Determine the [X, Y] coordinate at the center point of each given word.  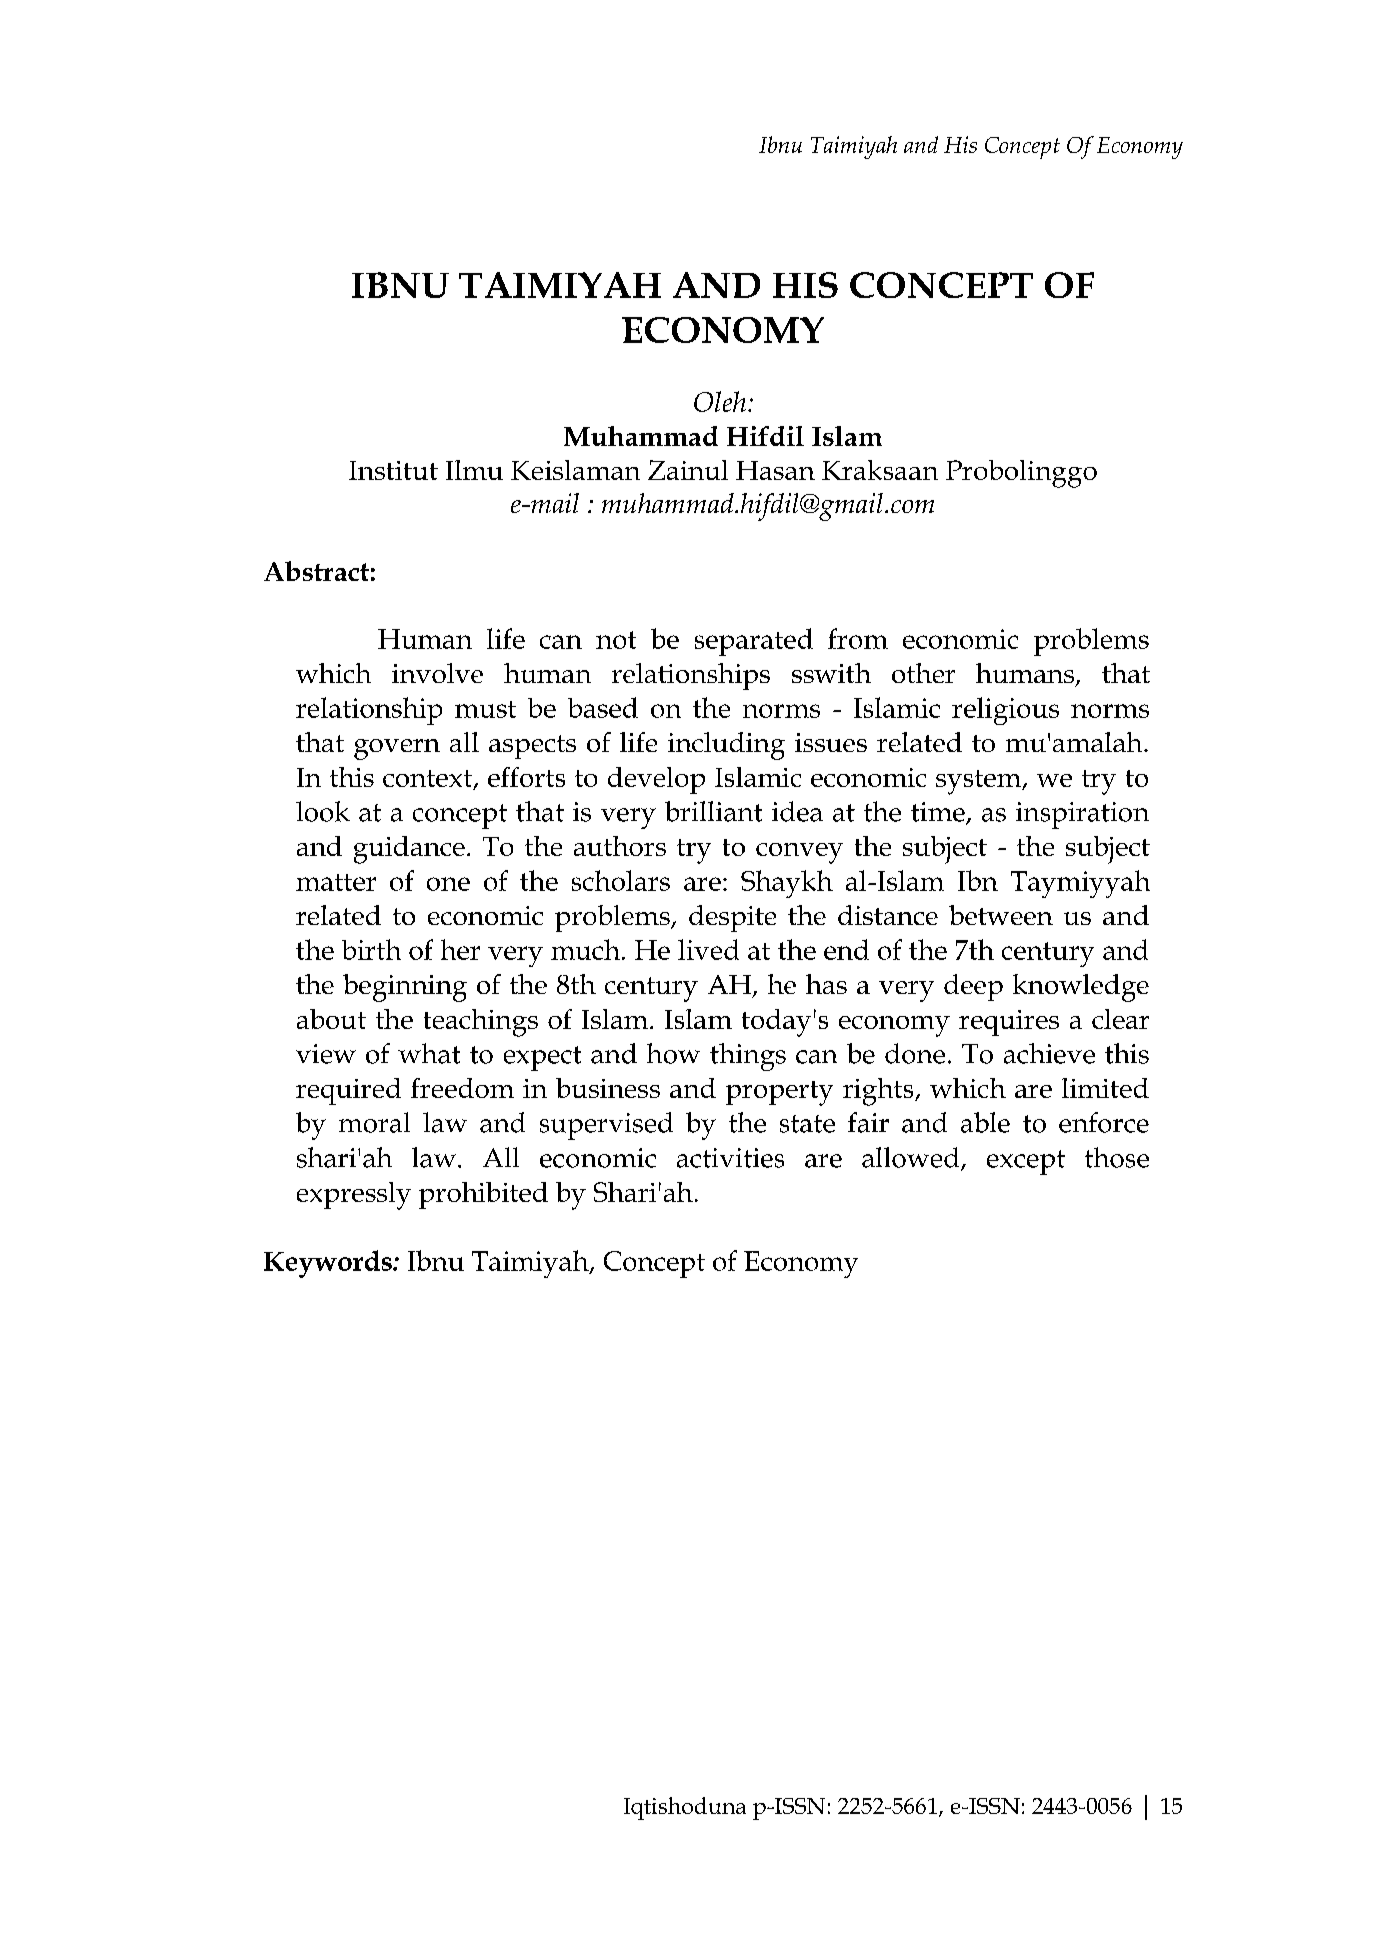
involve [437, 673]
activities [730, 1158]
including [726, 746]
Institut [393, 470]
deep [973, 987]
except [1026, 1162]
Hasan [775, 470]
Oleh [721, 401]
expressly [354, 1196]
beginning [405, 988]
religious [1005, 711]
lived [708, 949]
